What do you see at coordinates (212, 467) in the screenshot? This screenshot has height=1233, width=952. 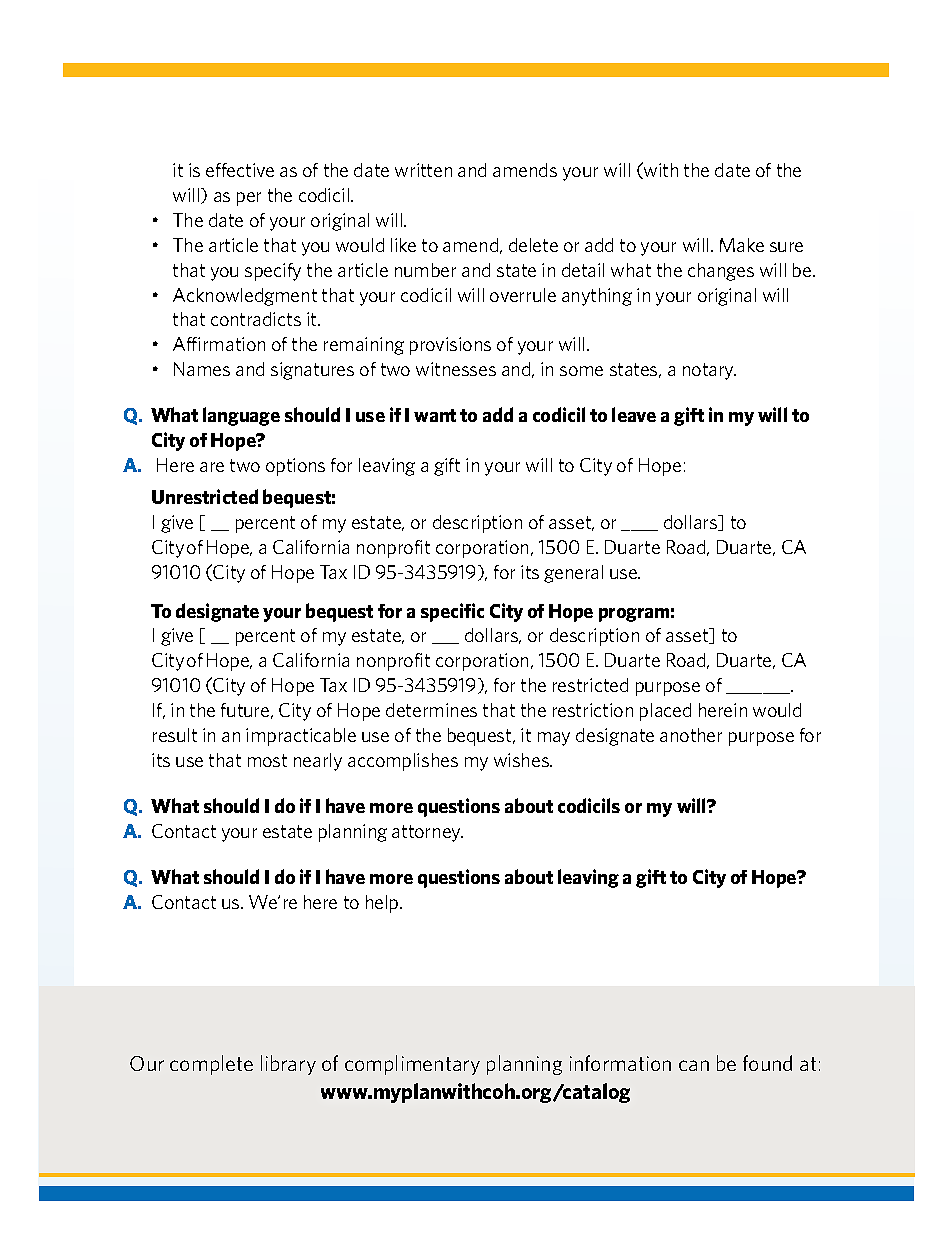 I see `are` at bounding box center [212, 467].
